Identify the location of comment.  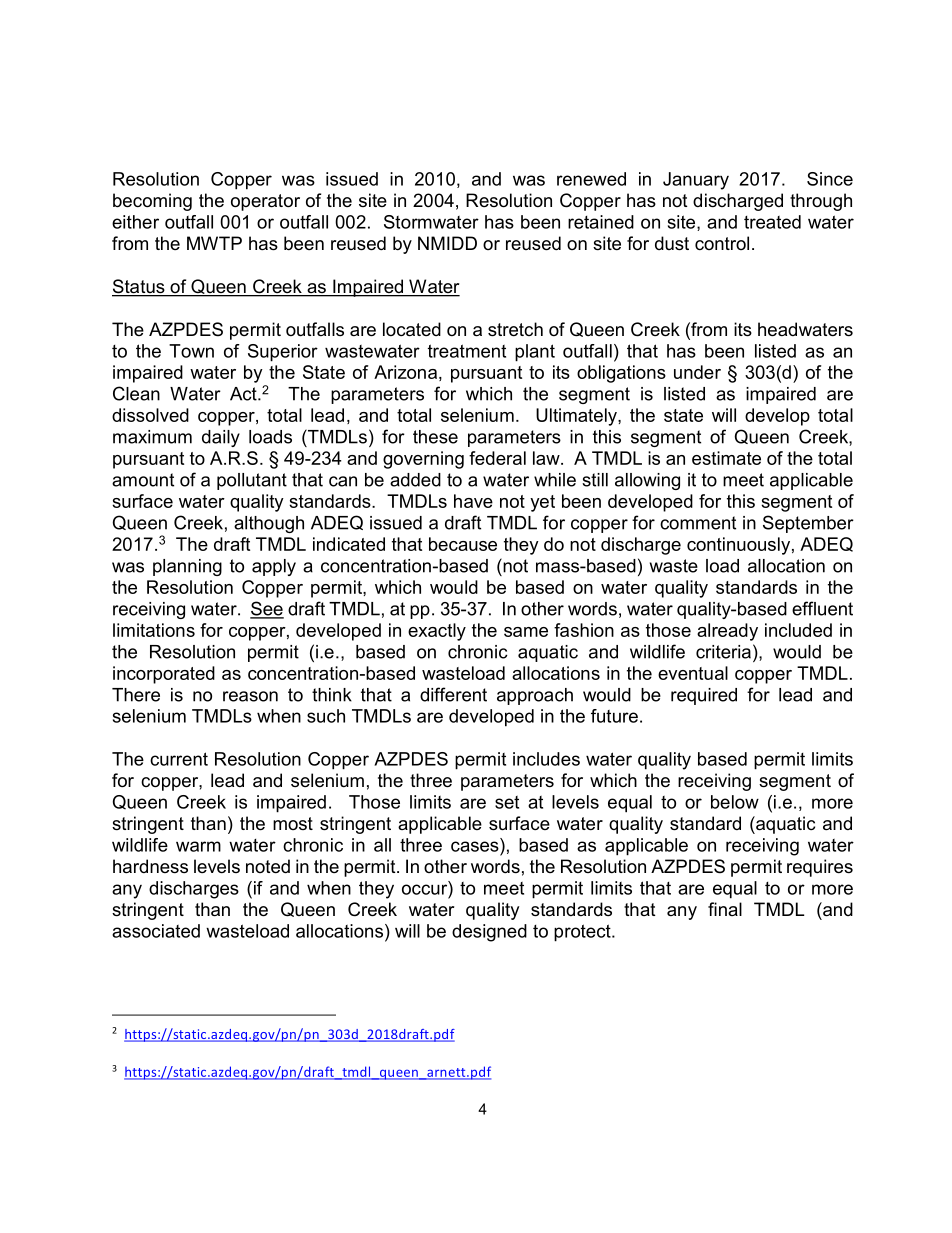
(698, 523).
